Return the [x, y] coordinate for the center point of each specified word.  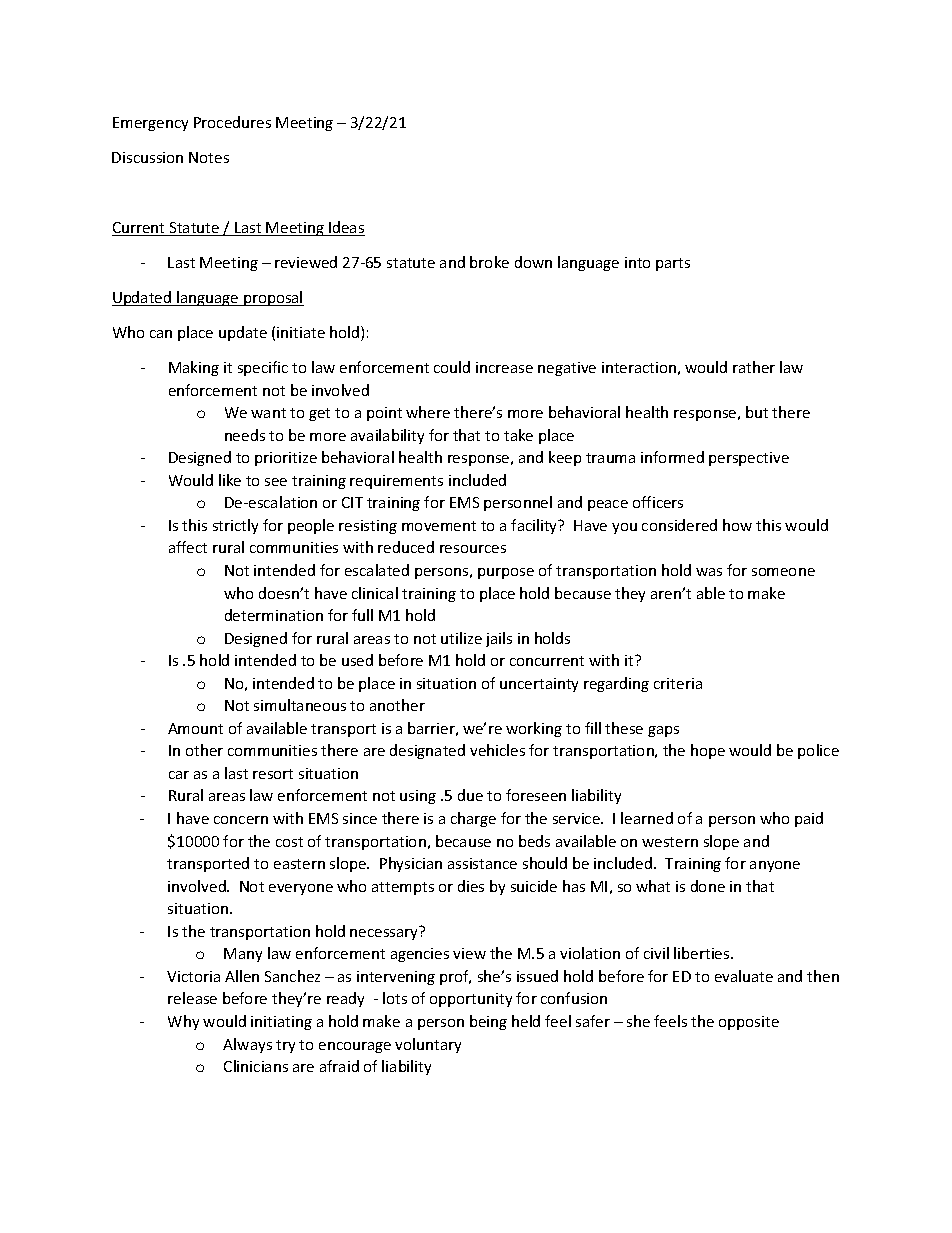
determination [274, 615]
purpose [506, 573]
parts [673, 264]
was [709, 572]
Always [247, 1045]
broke [489, 262]
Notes [209, 157]
